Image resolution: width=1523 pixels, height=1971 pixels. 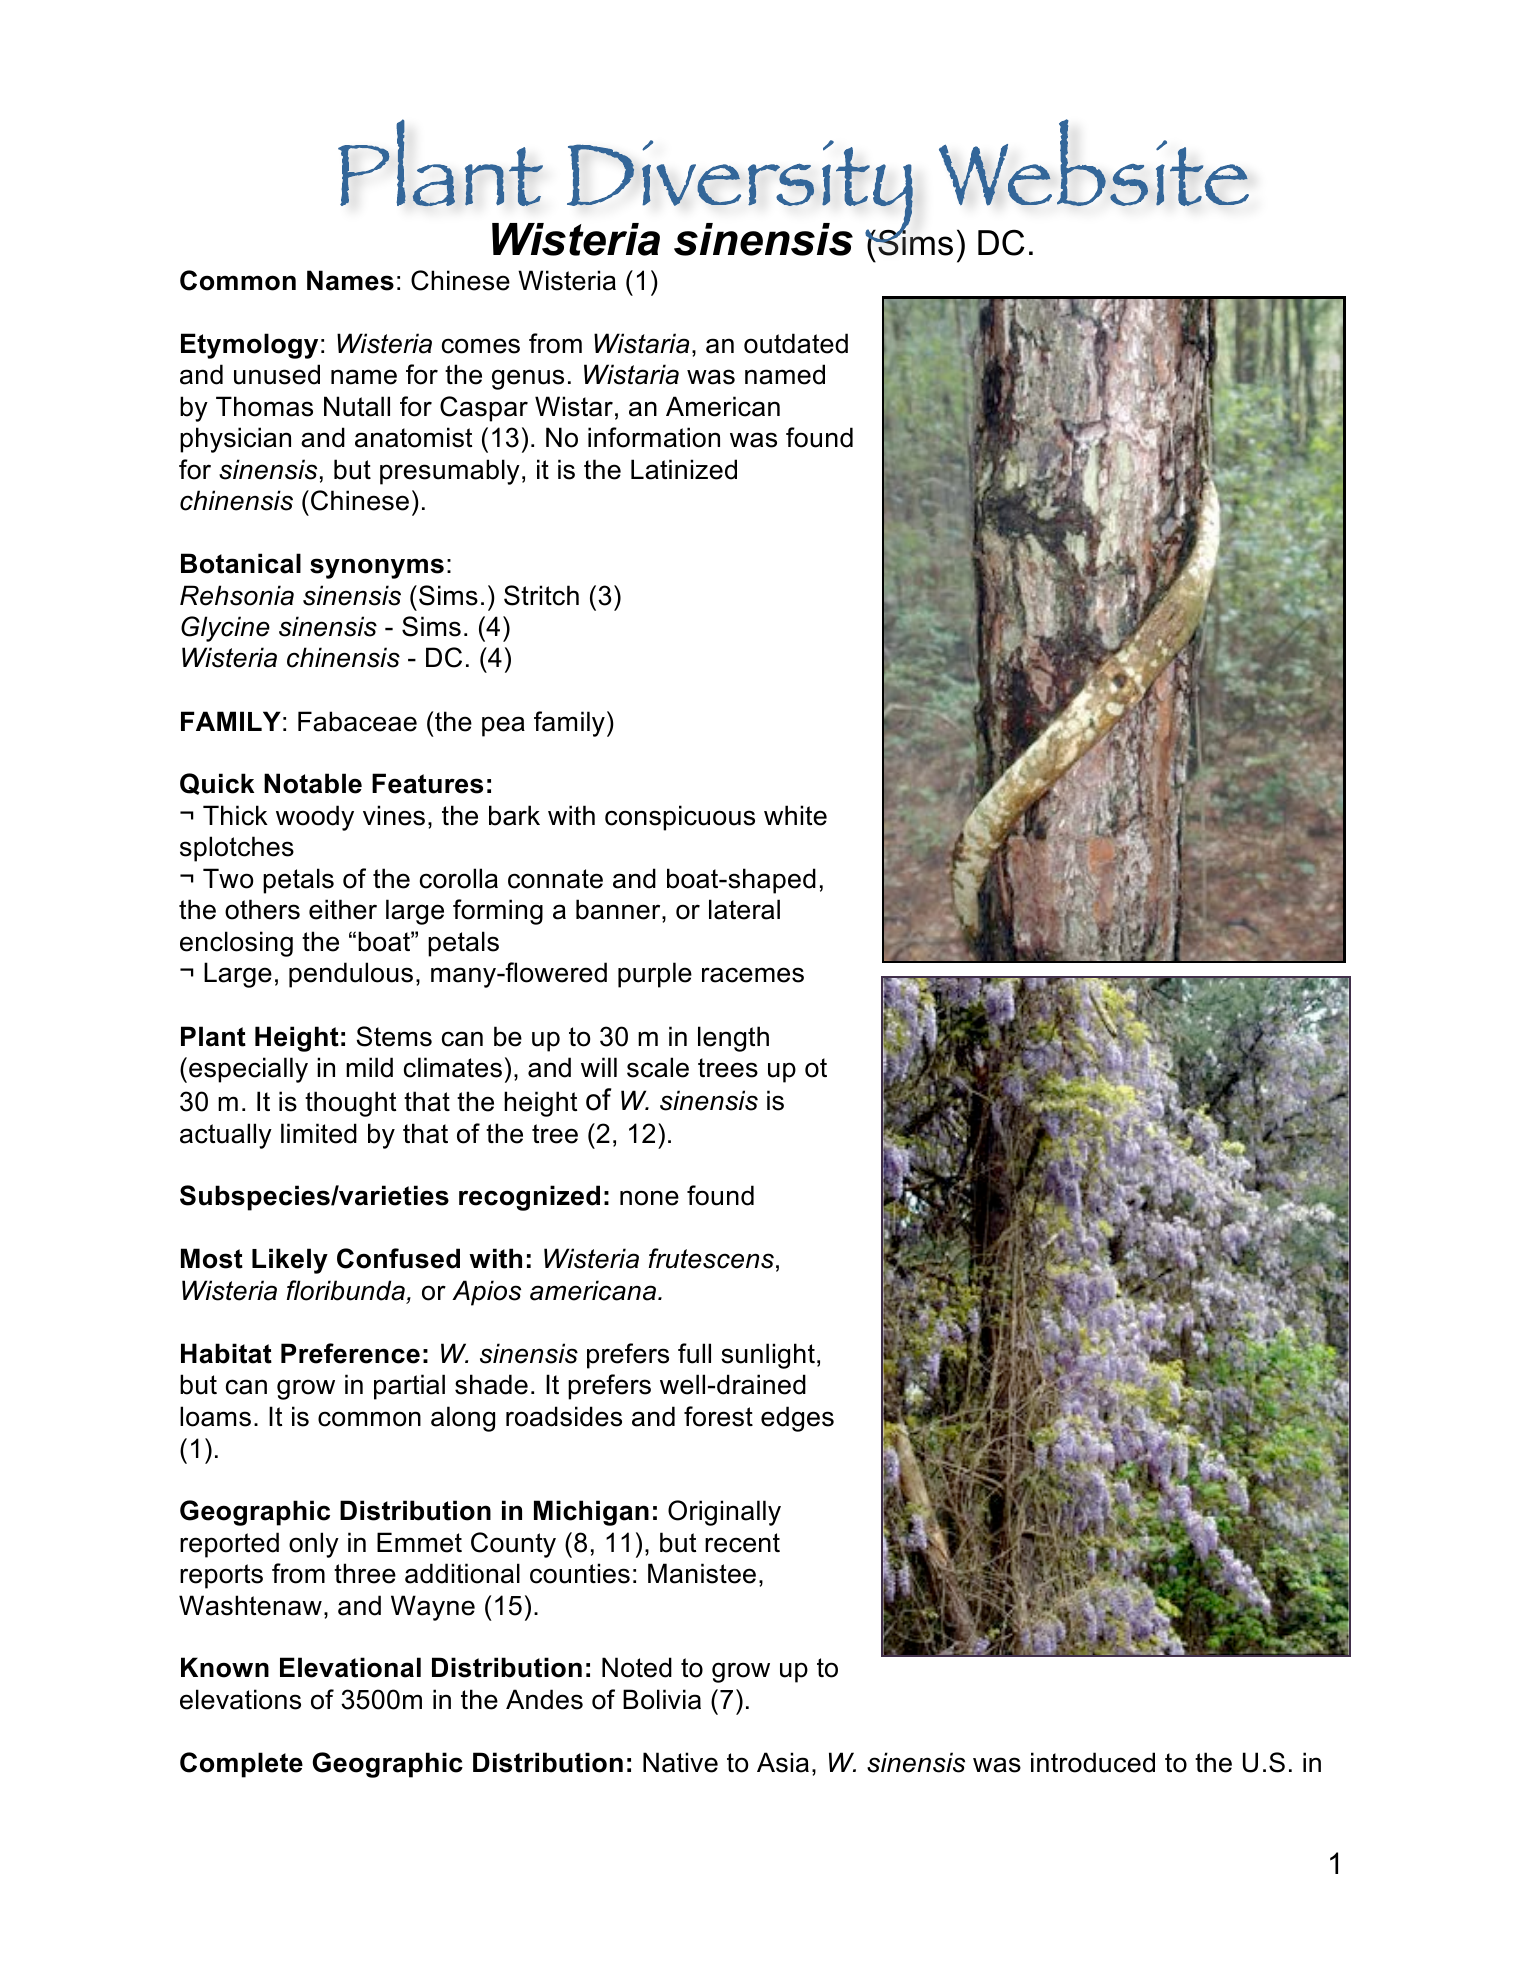 I want to click on scale, so click(x=658, y=1067).
